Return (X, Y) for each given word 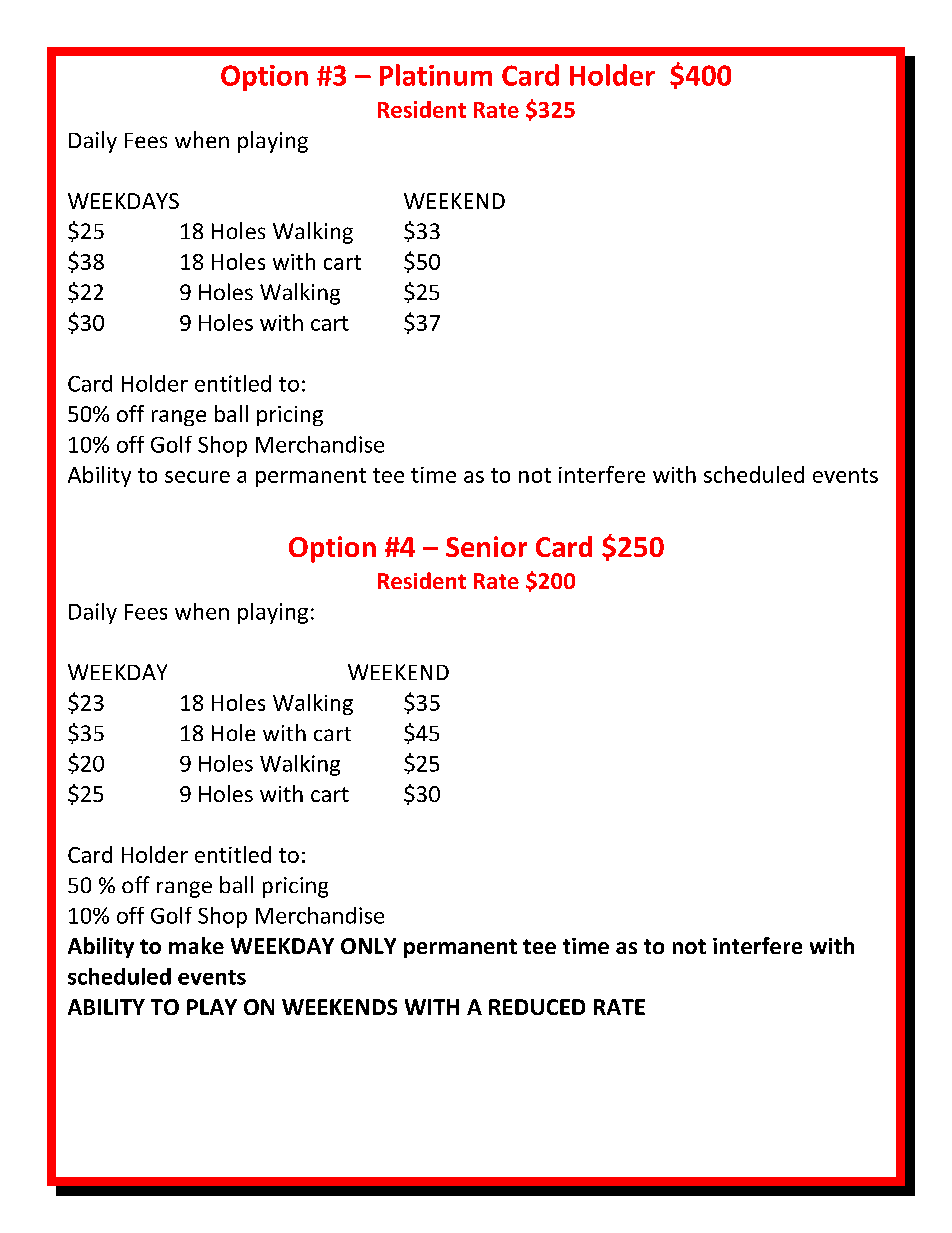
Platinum (436, 75)
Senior (486, 546)
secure (197, 477)
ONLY (368, 946)
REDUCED (537, 1007)
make (196, 945)
